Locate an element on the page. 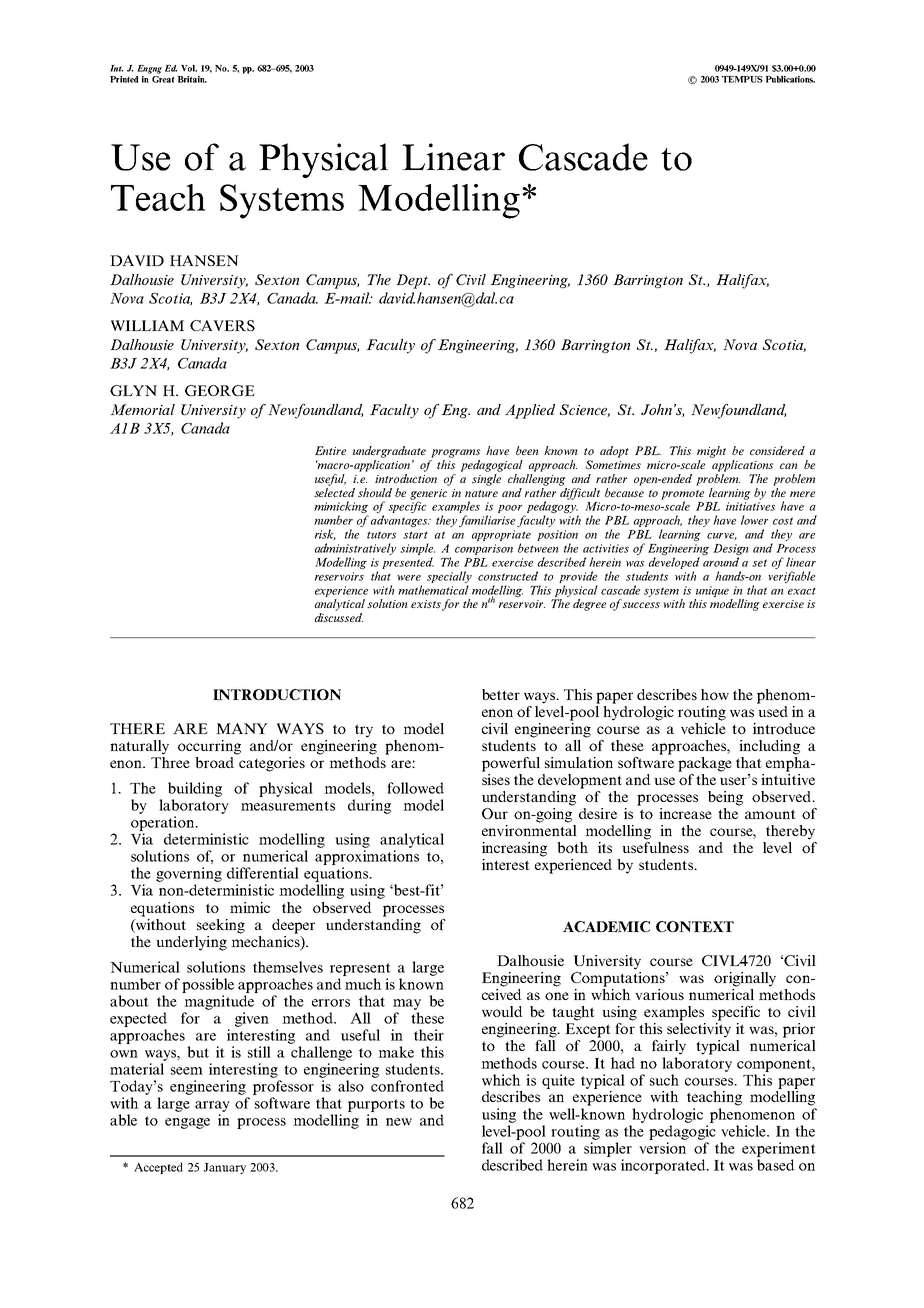 This document has height=1308, width=924. occurring is located at coordinates (209, 747).
